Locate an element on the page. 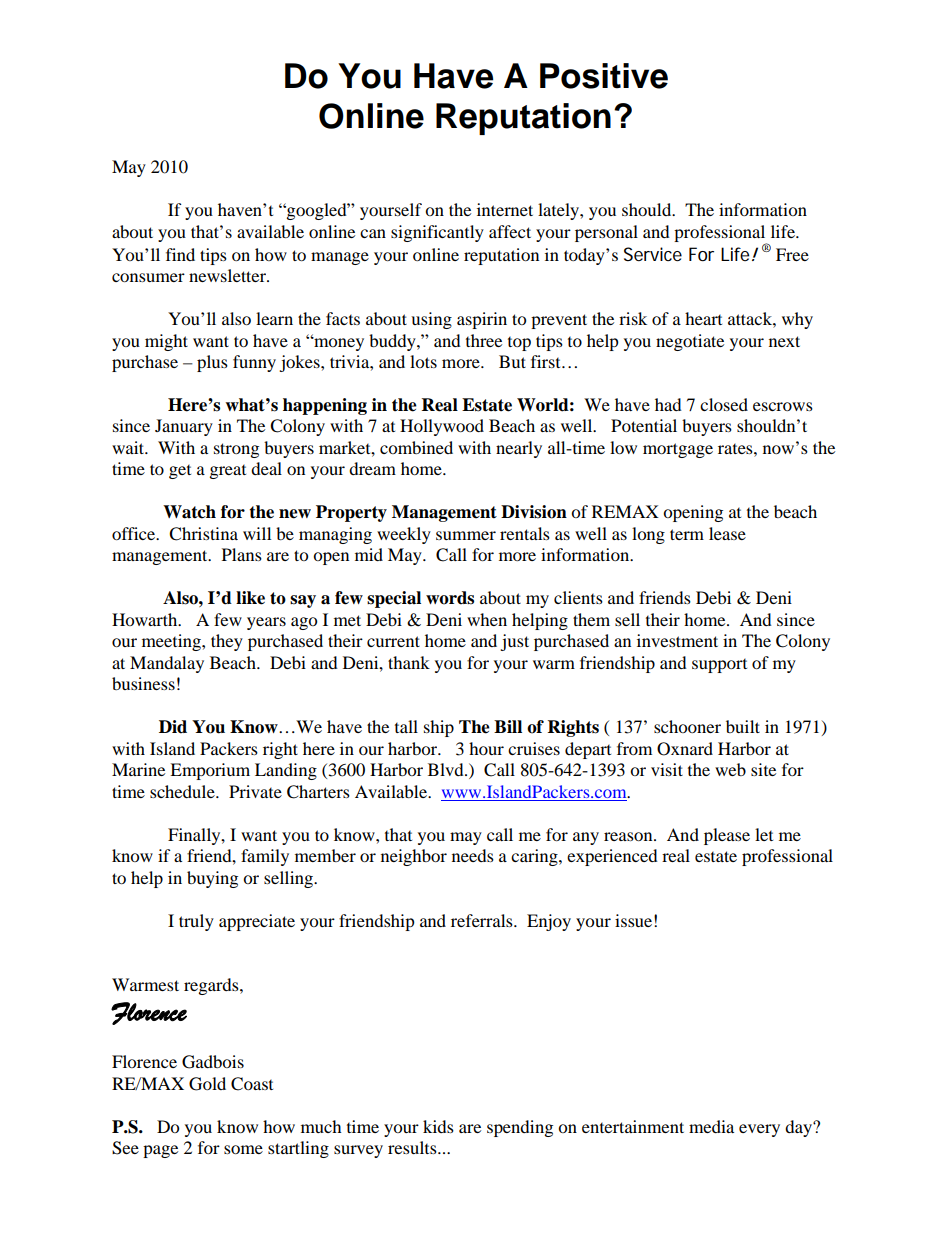  kids is located at coordinates (438, 1126).
